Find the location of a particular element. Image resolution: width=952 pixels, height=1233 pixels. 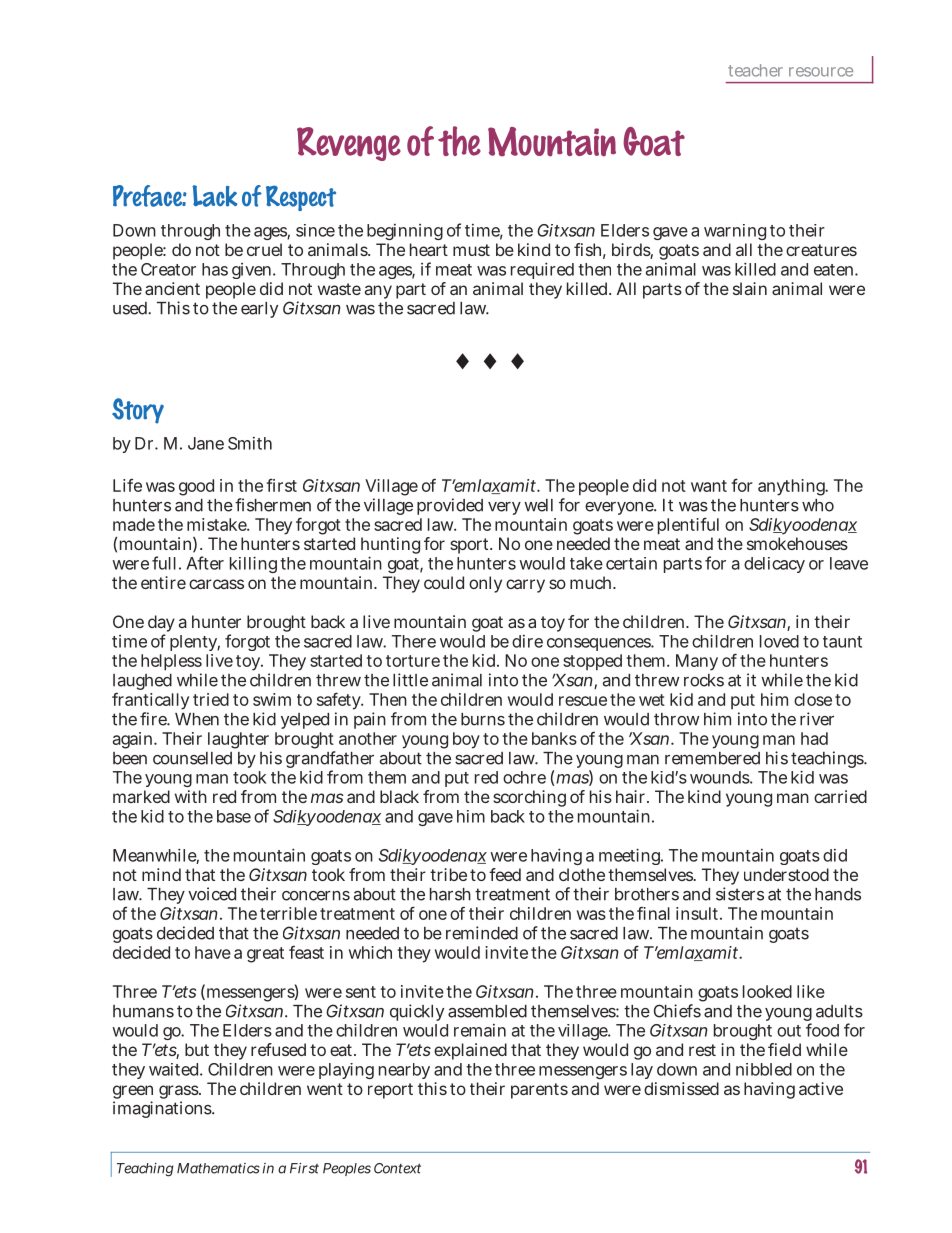

imaginations is located at coordinates (163, 1109).
